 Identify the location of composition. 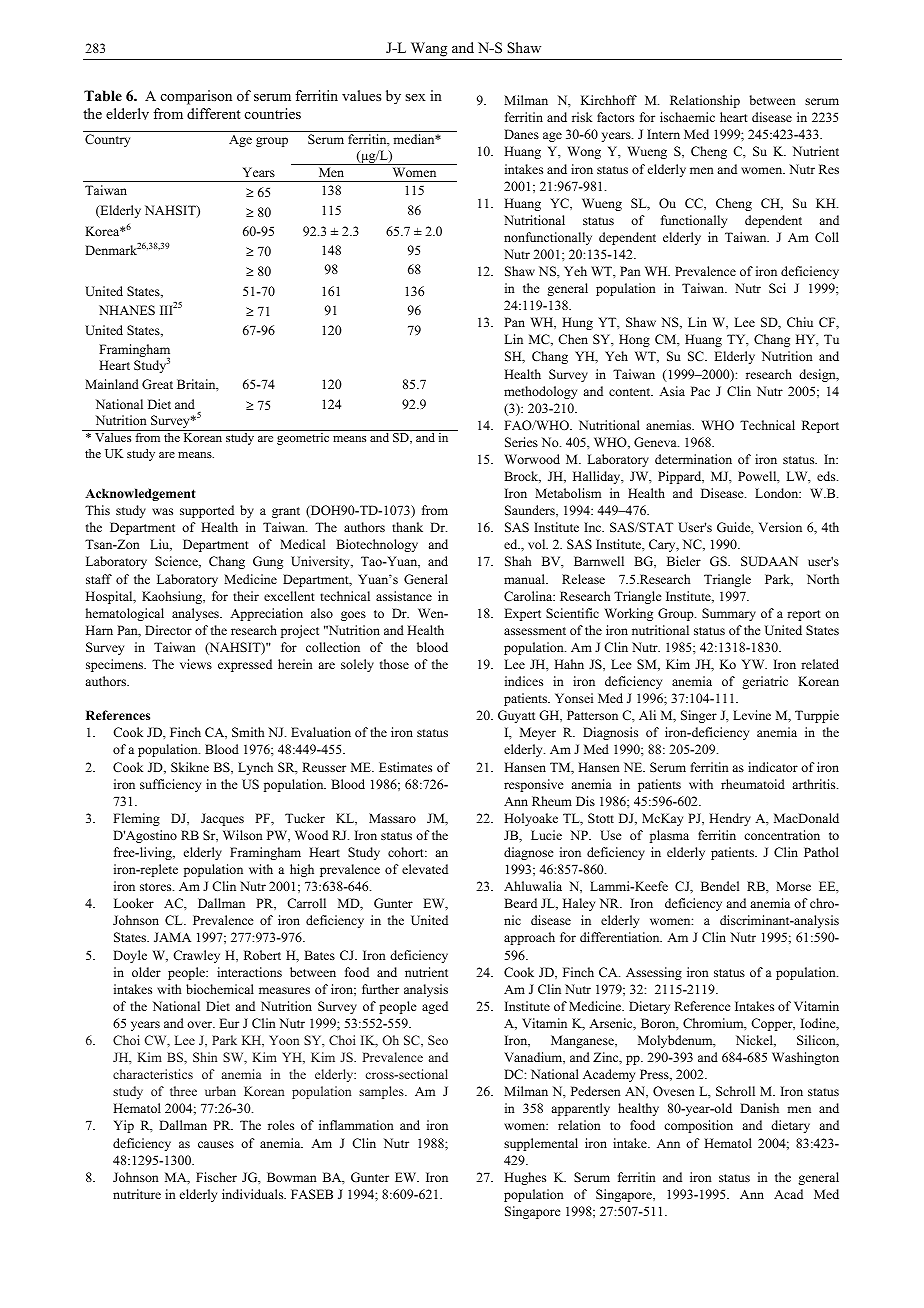
(698, 1126).
